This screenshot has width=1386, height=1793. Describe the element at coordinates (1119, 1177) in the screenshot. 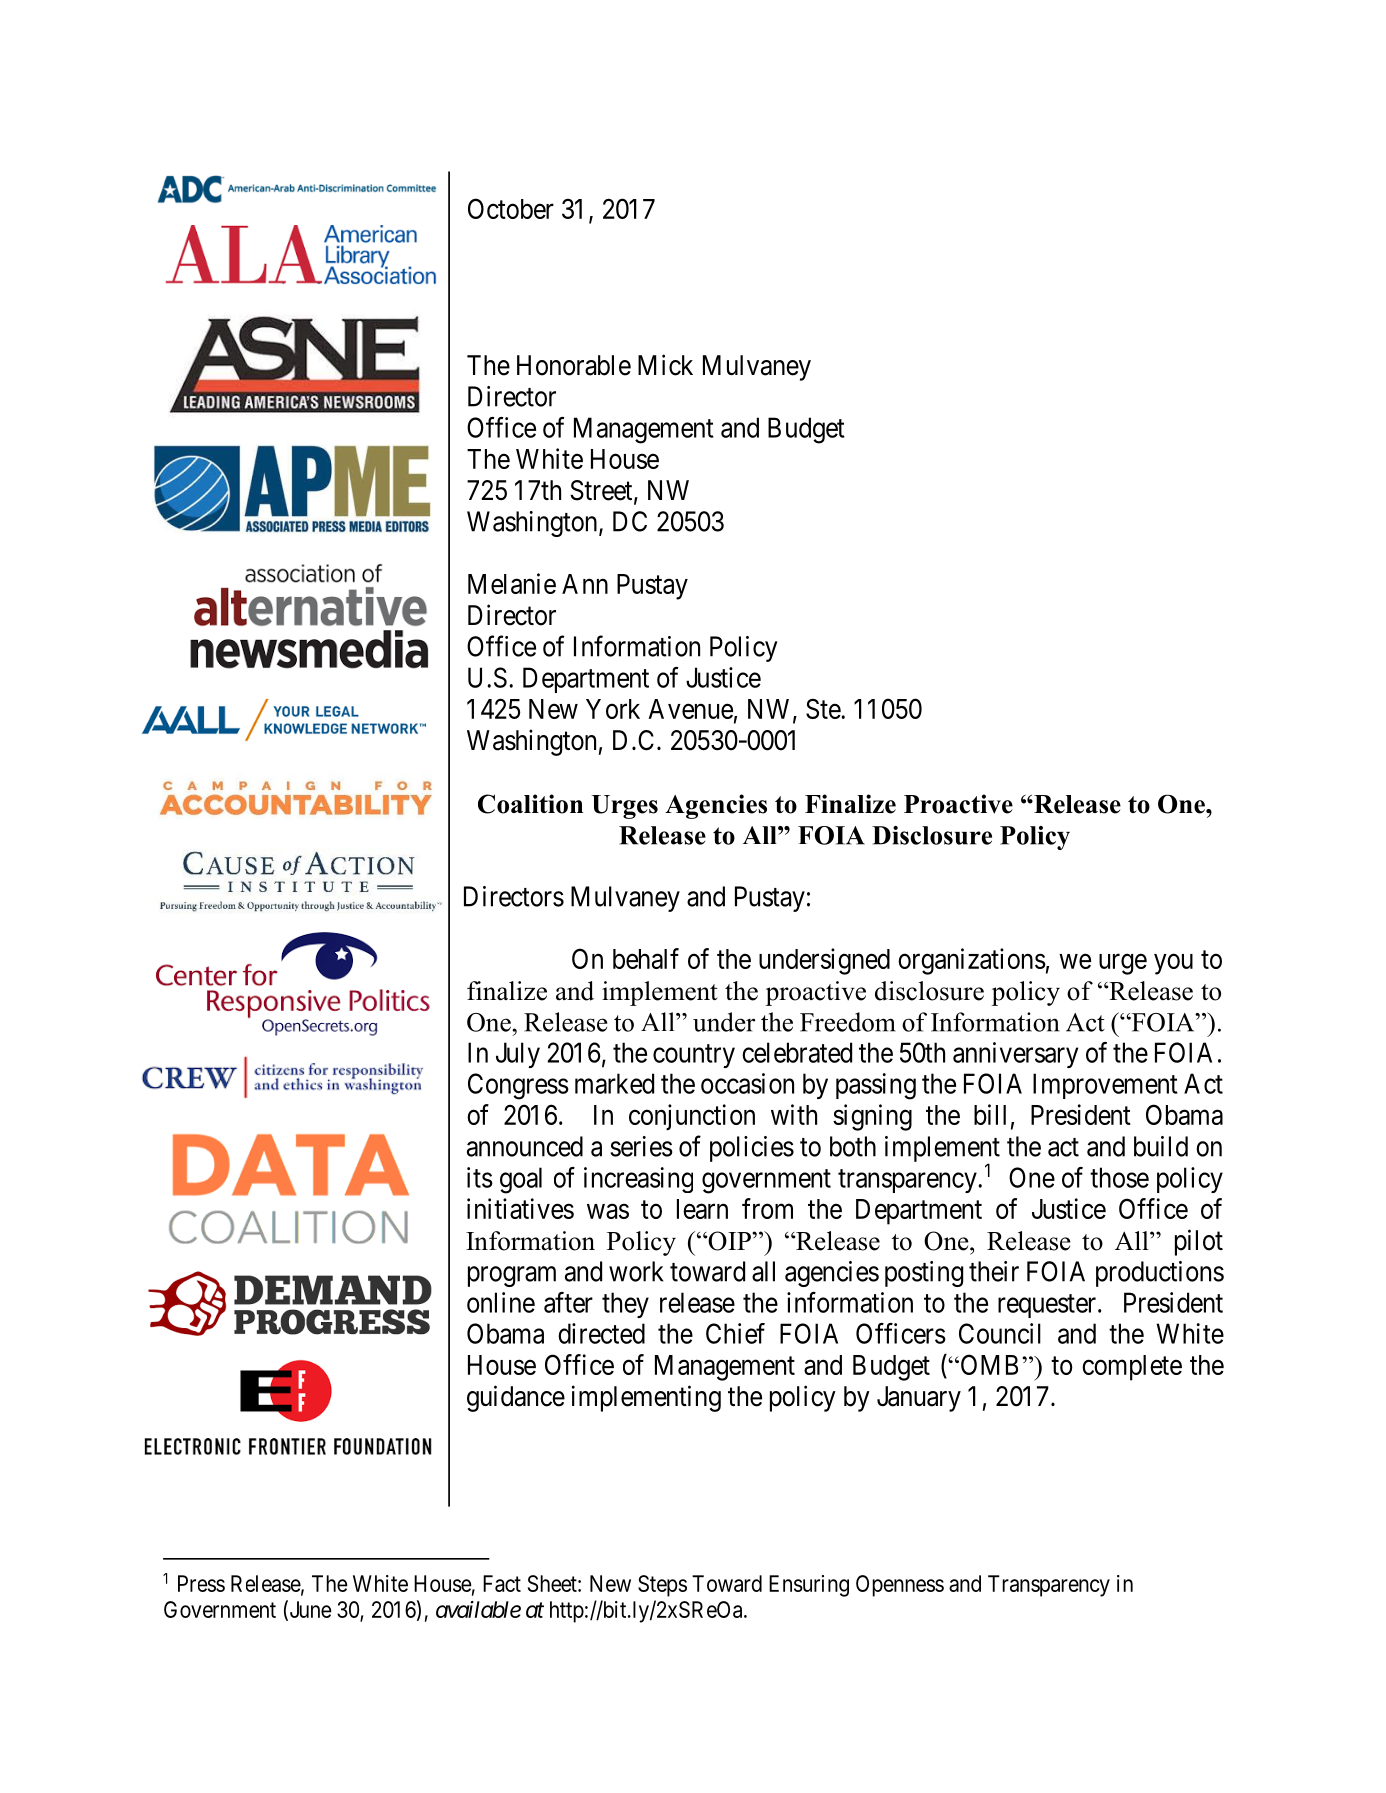

I see `those` at that location.
